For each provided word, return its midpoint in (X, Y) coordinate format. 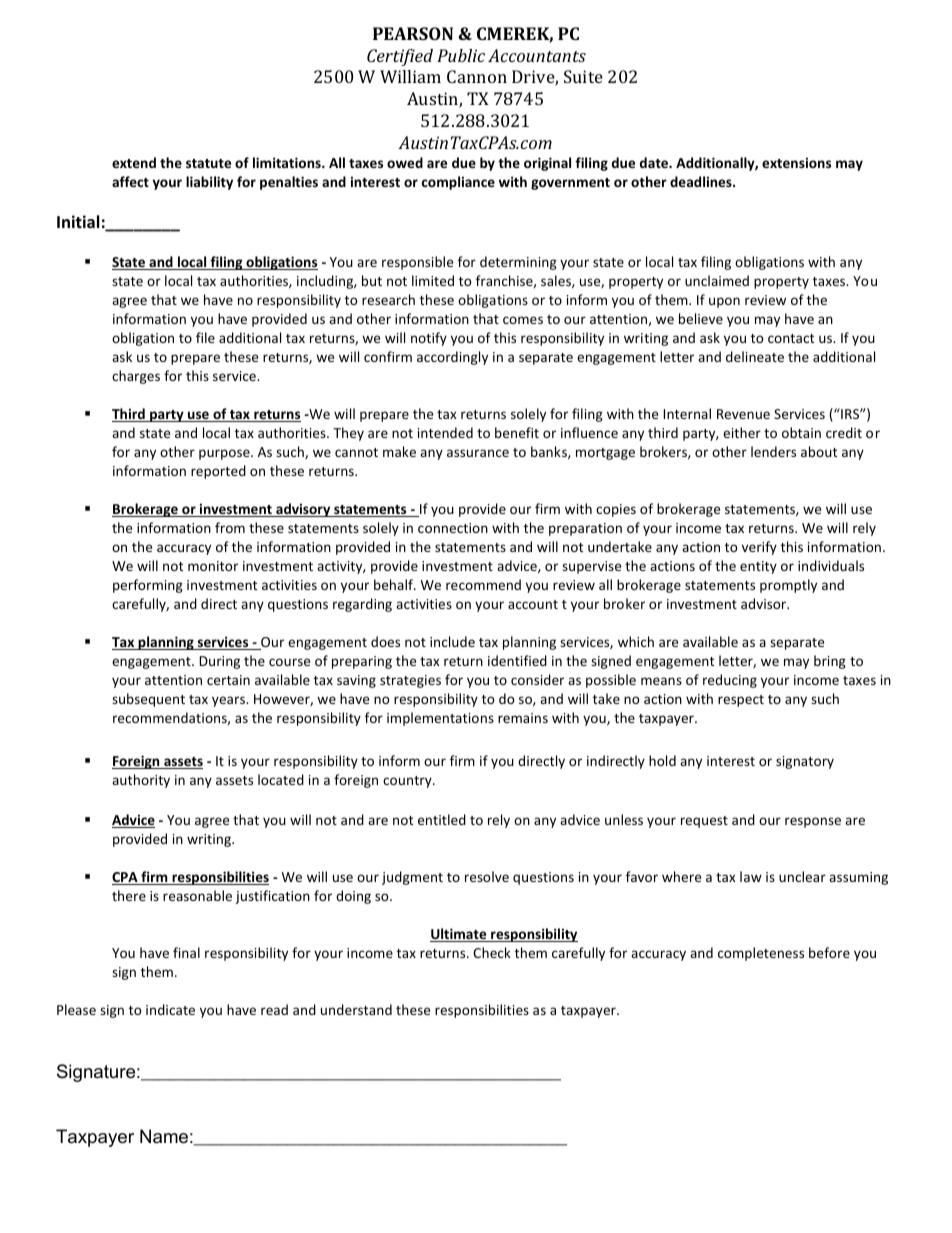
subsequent (148, 700)
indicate (170, 1009)
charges (136, 377)
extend (134, 162)
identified (517, 660)
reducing (730, 681)
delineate (755, 356)
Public (461, 55)
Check (492, 952)
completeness (761, 954)
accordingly (452, 358)
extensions (796, 162)
